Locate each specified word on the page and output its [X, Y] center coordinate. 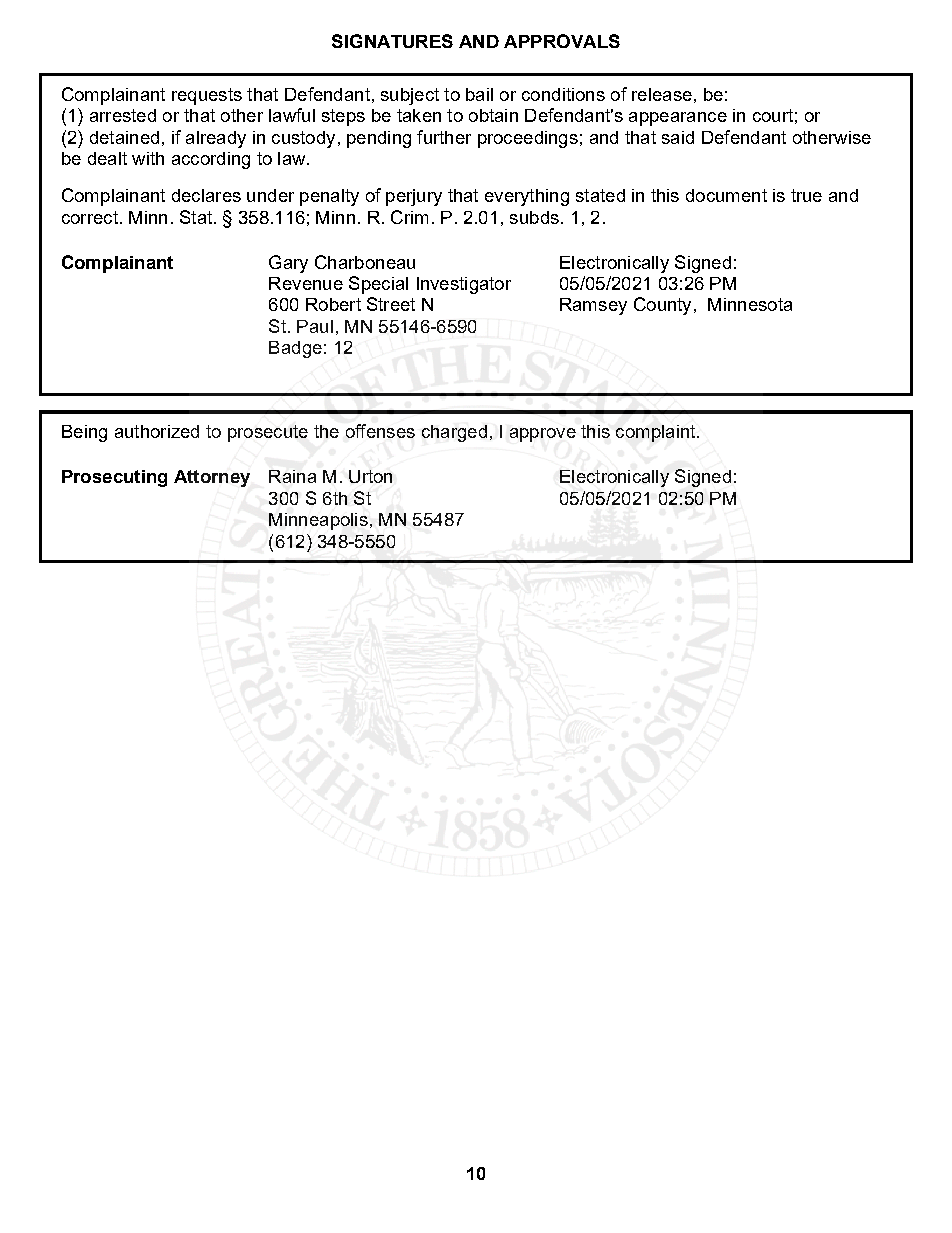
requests [207, 96]
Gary [288, 264]
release [662, 94]
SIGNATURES [392, 41]
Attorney [212, 478]
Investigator [464, 285]
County [662, 306]
